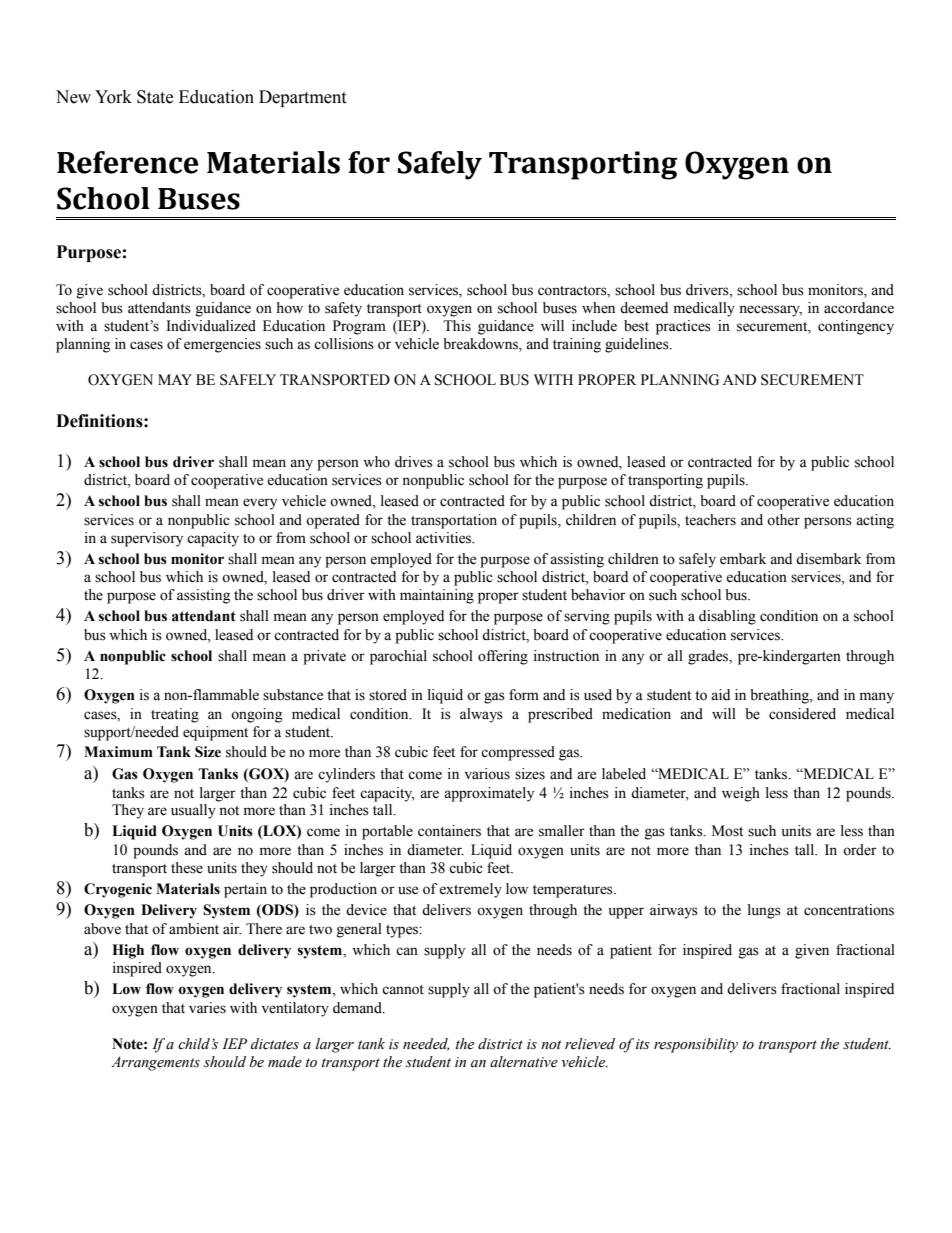  What do you see at coordinates (175, 379) in the screenshot?
I see `MAY` at bounding box center [175, 379].
